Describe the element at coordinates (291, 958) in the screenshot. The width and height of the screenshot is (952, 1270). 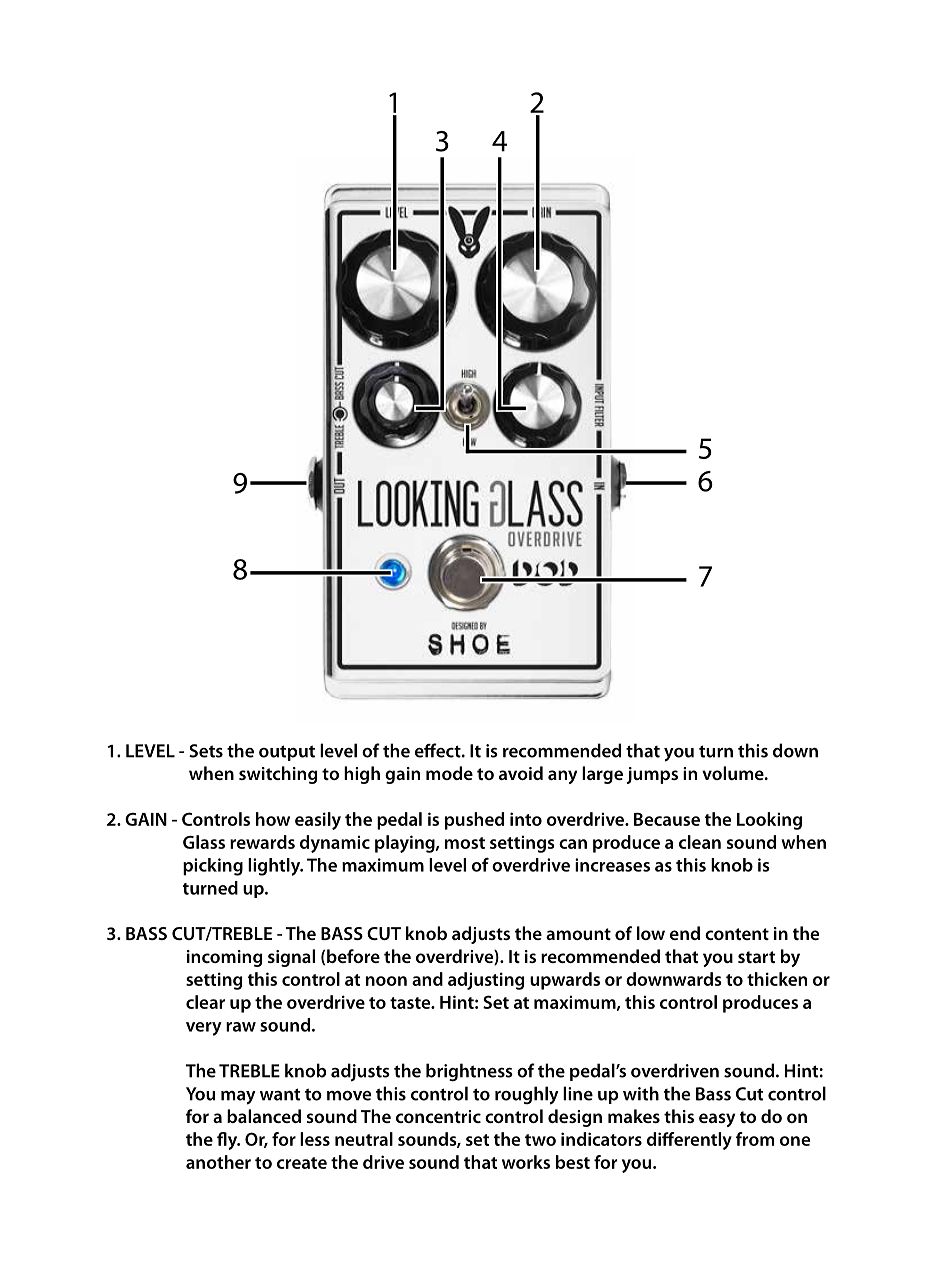
I see `signal` at that location.
